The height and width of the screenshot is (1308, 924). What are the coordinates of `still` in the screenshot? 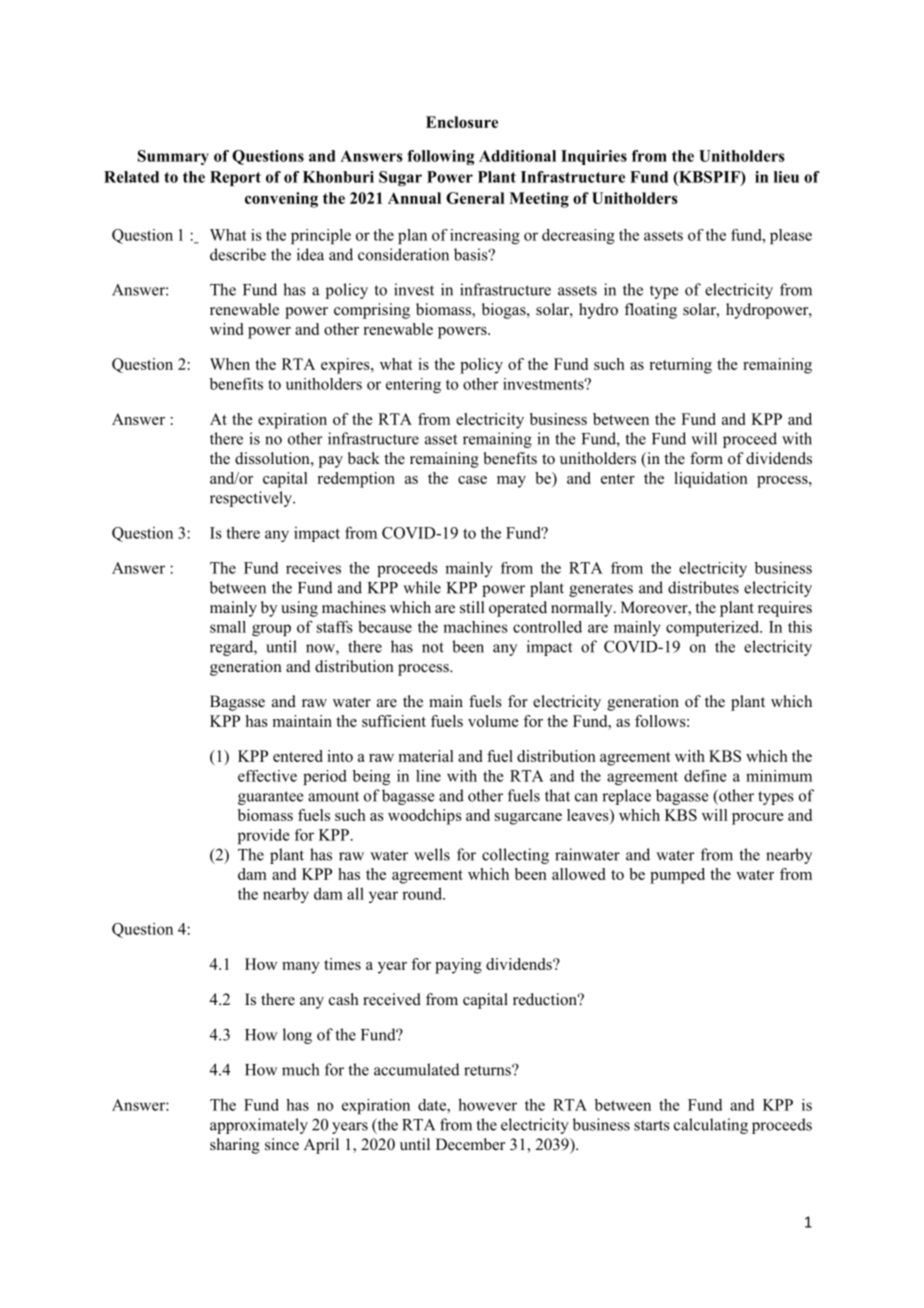 It's located at (472, 607).
